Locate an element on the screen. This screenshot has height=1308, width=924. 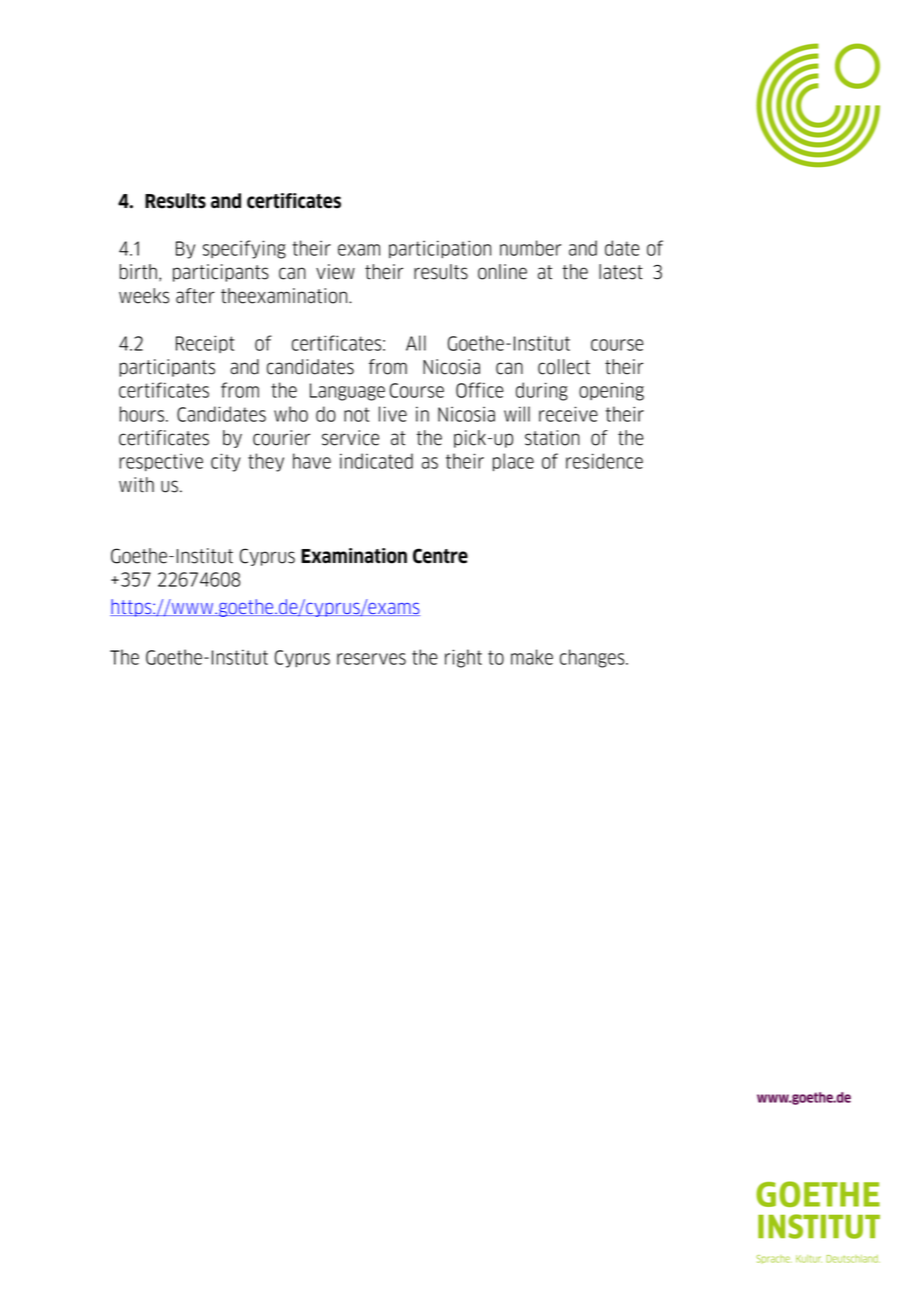
view is located at coordinates (335, 272).
